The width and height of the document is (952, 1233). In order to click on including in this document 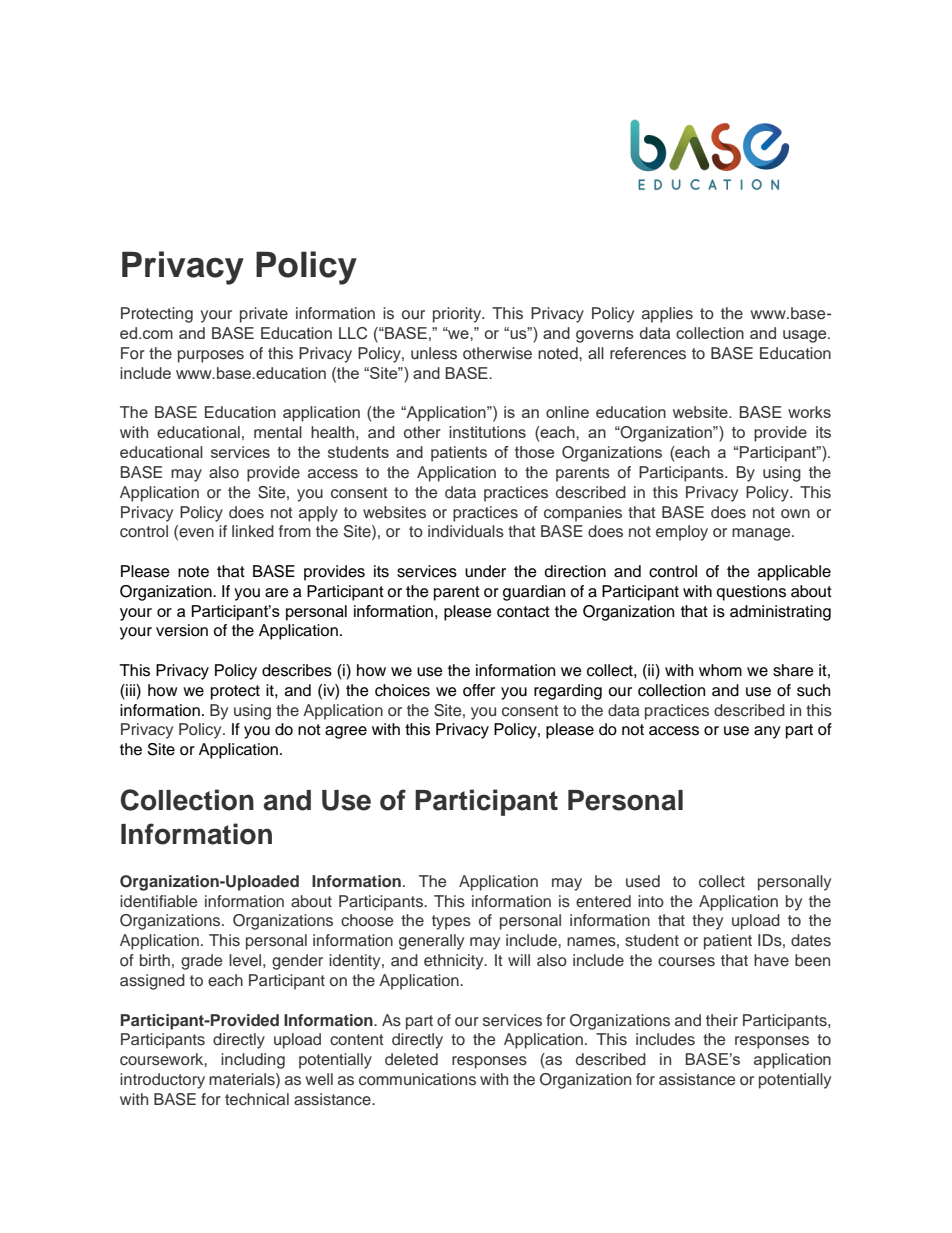, I will do `click(253, 1061)`.
